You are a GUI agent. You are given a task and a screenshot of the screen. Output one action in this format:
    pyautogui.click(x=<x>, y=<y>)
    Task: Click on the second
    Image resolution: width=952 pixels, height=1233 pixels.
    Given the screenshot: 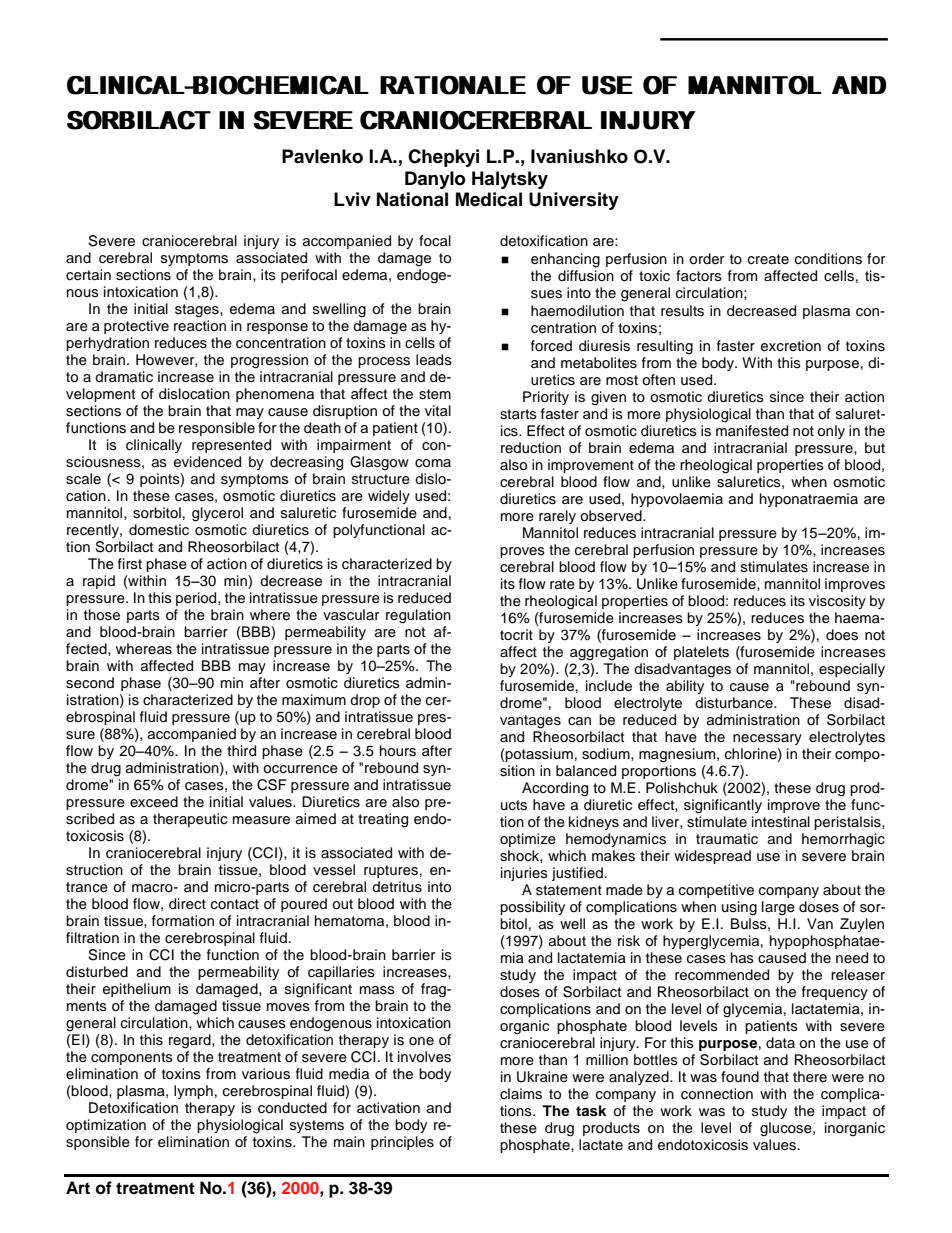 What is the action you would take?
    pyautogui.click(x=90, y=683)
